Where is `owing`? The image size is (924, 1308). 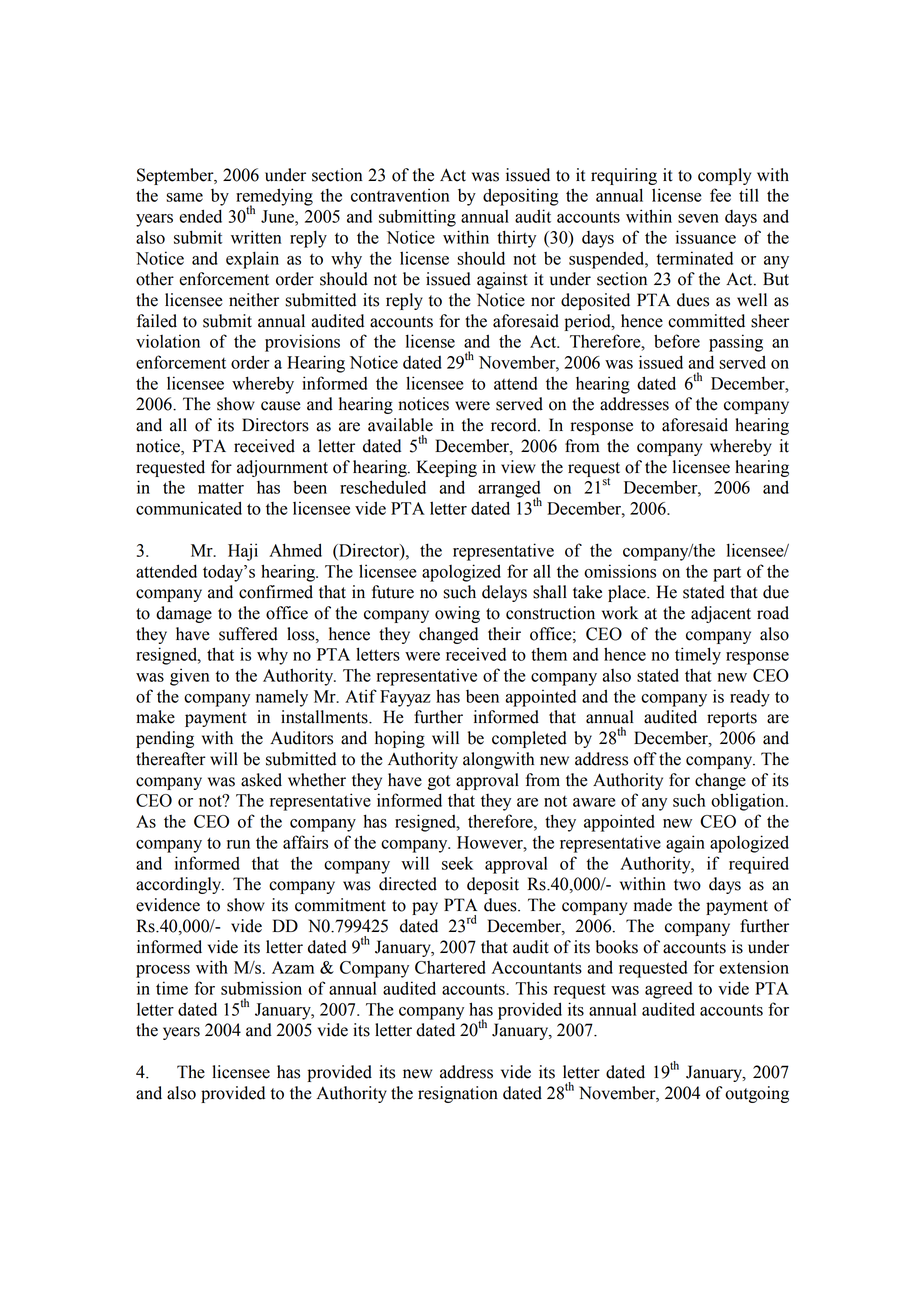
owing is located at coordinates (457, 614).
